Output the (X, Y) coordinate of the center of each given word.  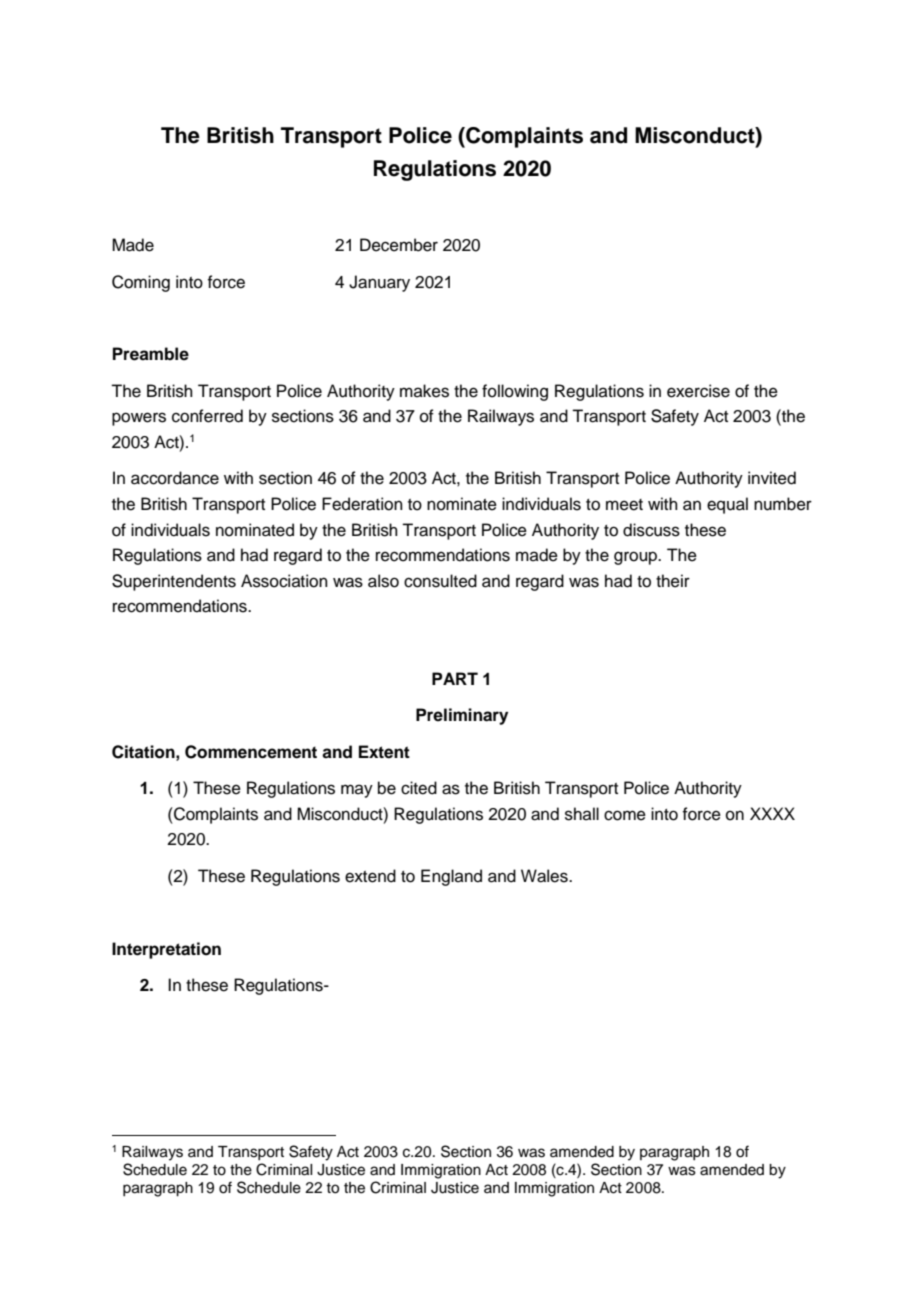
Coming (141, 283)
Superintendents (174, 582)
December (399, 245)
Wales (545, 876)
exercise (698, 391)
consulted (440, 581)
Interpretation (166, 950)
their (673, 581)
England (451, 877)
